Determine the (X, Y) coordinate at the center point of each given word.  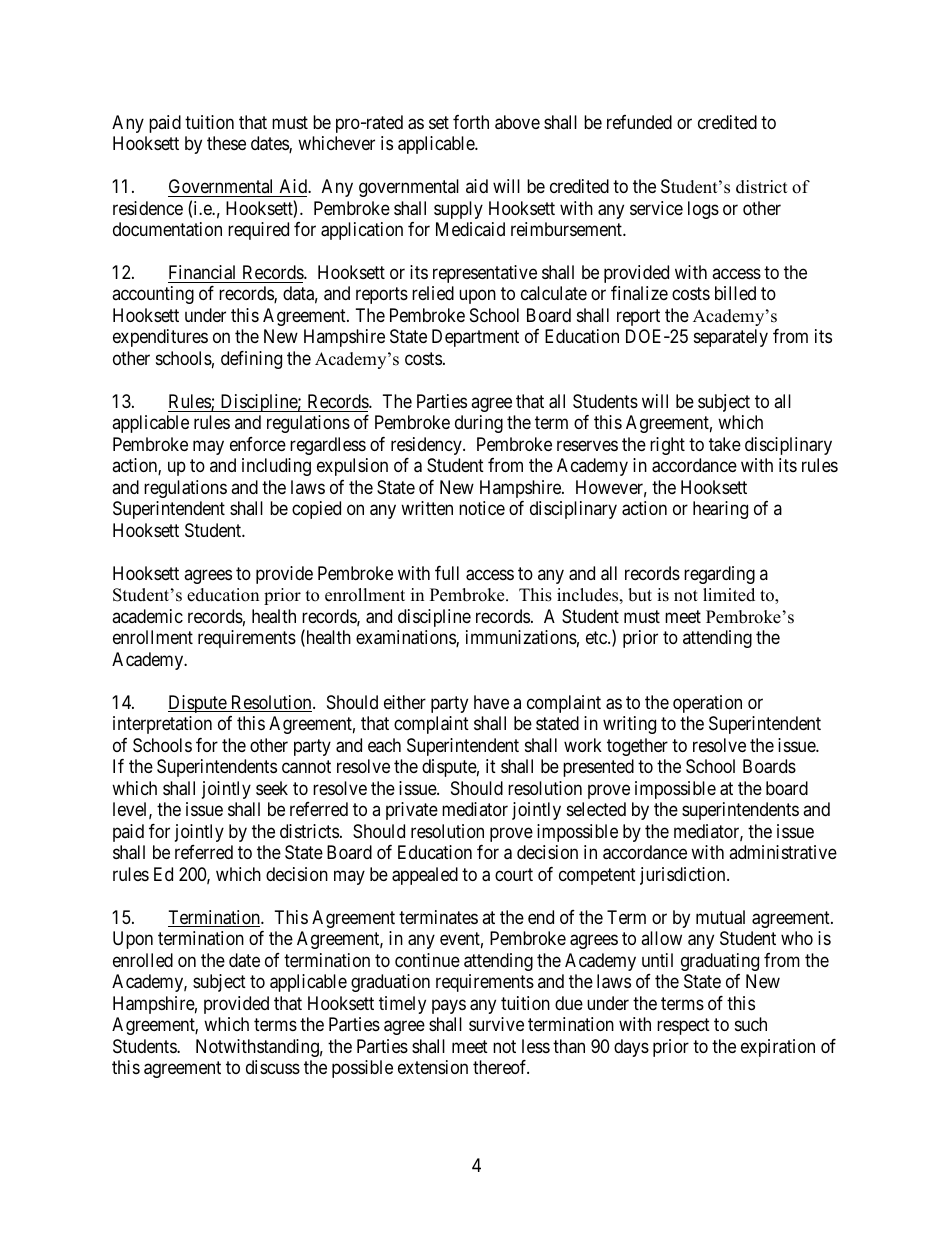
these (226, 143)
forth (471, 122)
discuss (273, 1067)
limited (729, 595)
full (447, 573)
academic (147, 616)
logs (703, 210)
